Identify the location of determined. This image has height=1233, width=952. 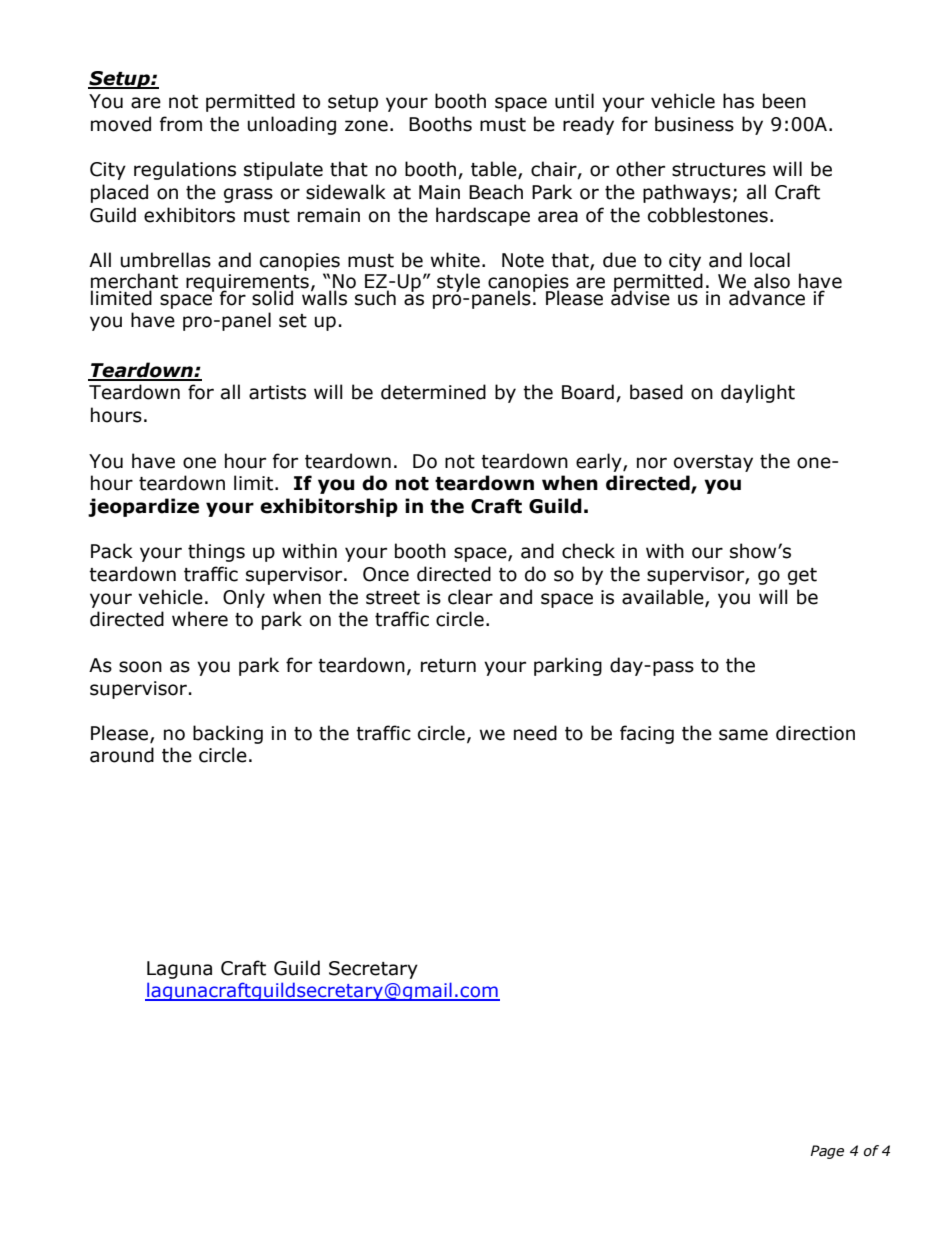
(433, 392).
